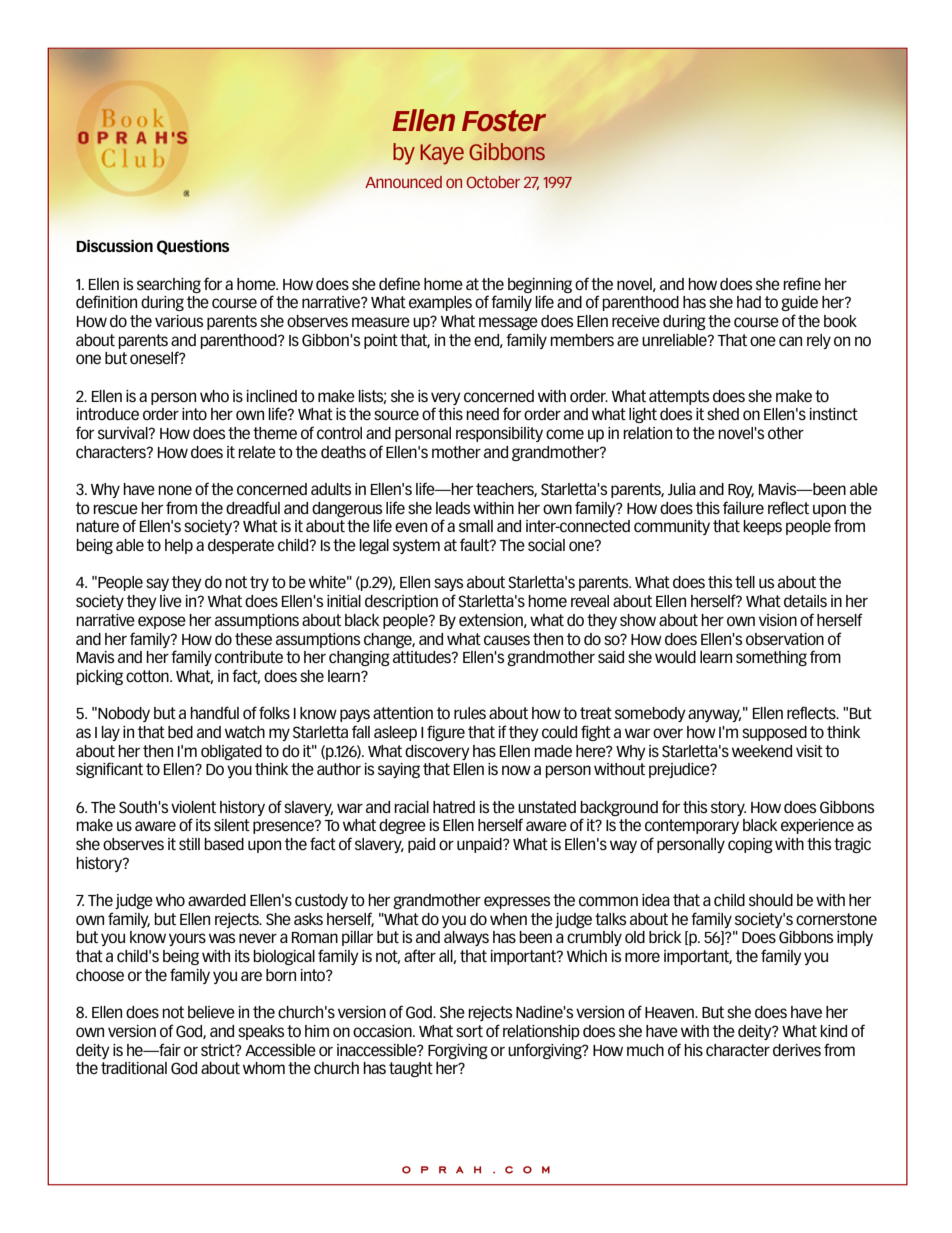 This page has height=1233, width=952. Describe the element at coordinates (499, 434) in the page. I see `responsibility` at that location.
